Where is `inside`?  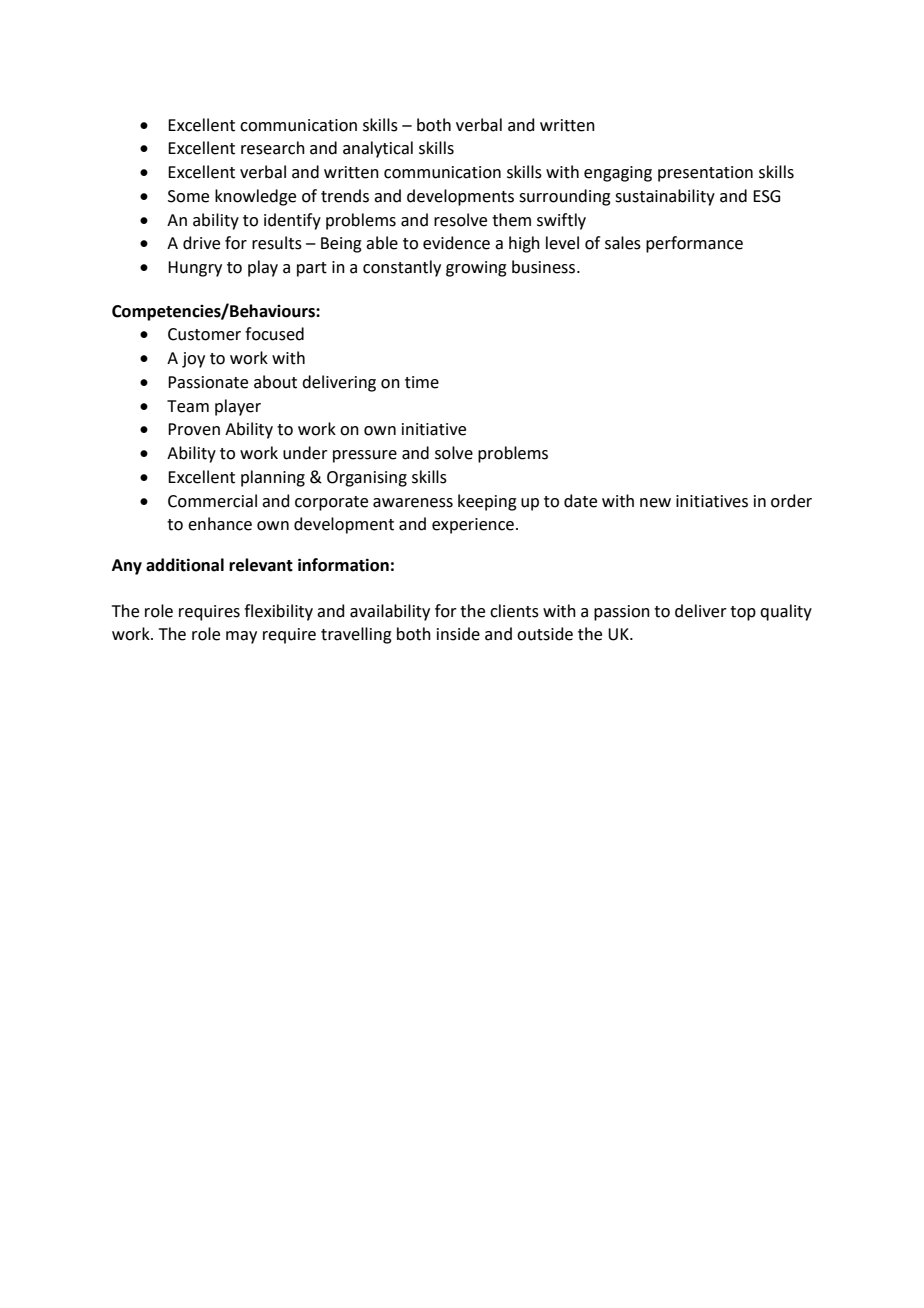 inside is located at coordinates (458, 634).
